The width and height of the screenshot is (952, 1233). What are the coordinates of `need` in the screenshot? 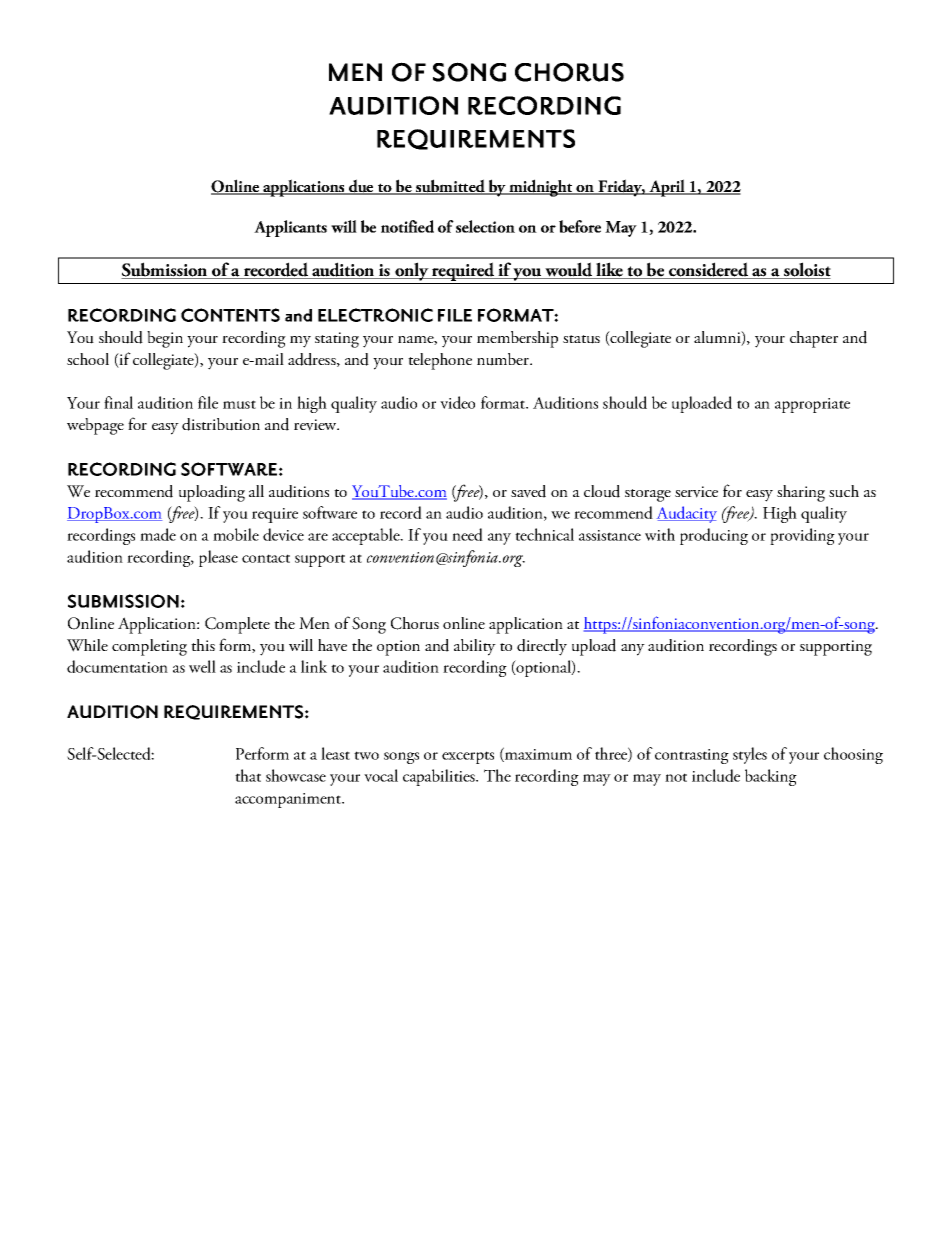 It's located at (467, 534).
